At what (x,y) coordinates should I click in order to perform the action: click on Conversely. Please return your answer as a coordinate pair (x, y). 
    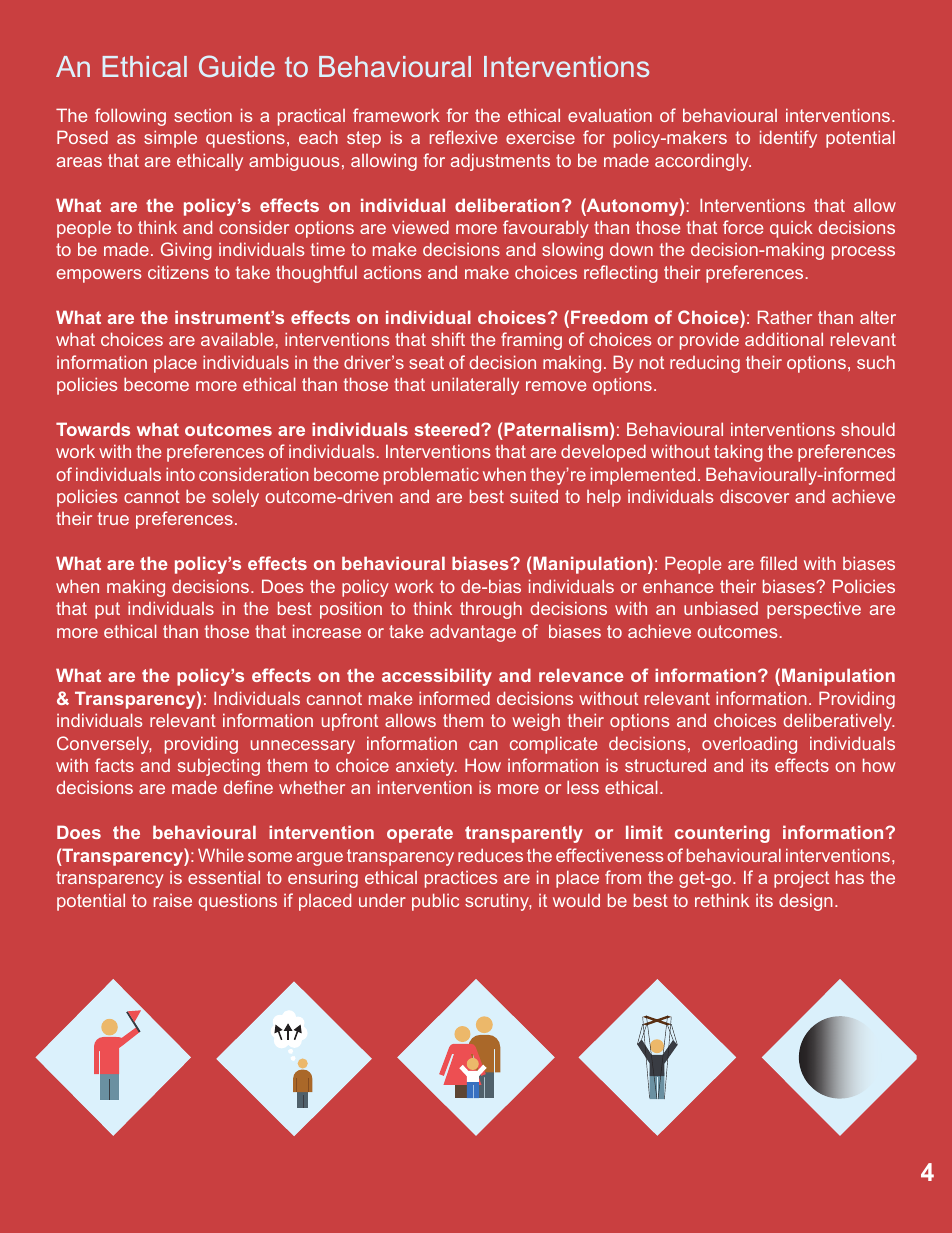
    Looking at the image, I should click on (104, 745).
